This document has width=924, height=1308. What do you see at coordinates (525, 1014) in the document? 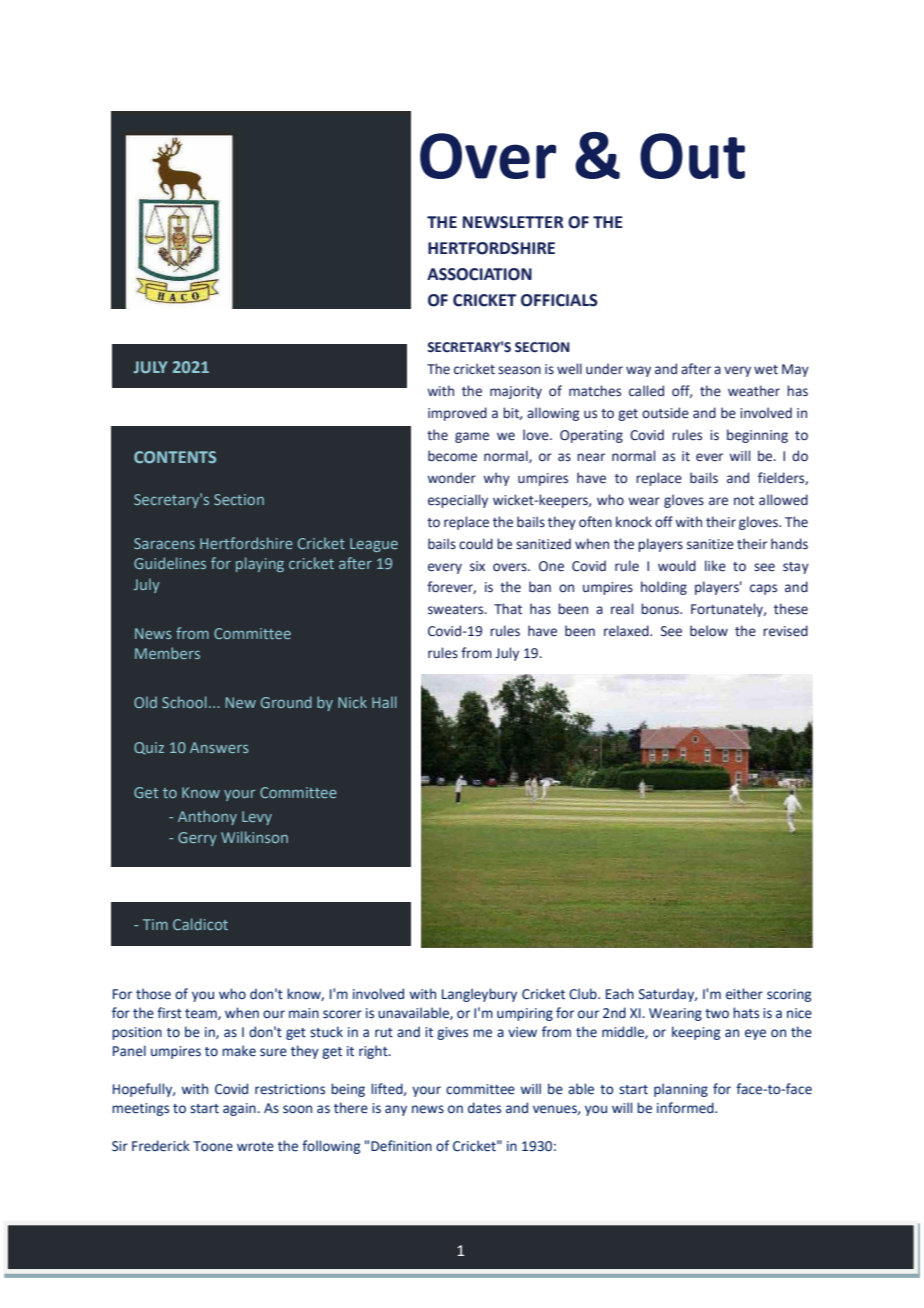
I see `umpiring` at bounding box center [525, 1014].
